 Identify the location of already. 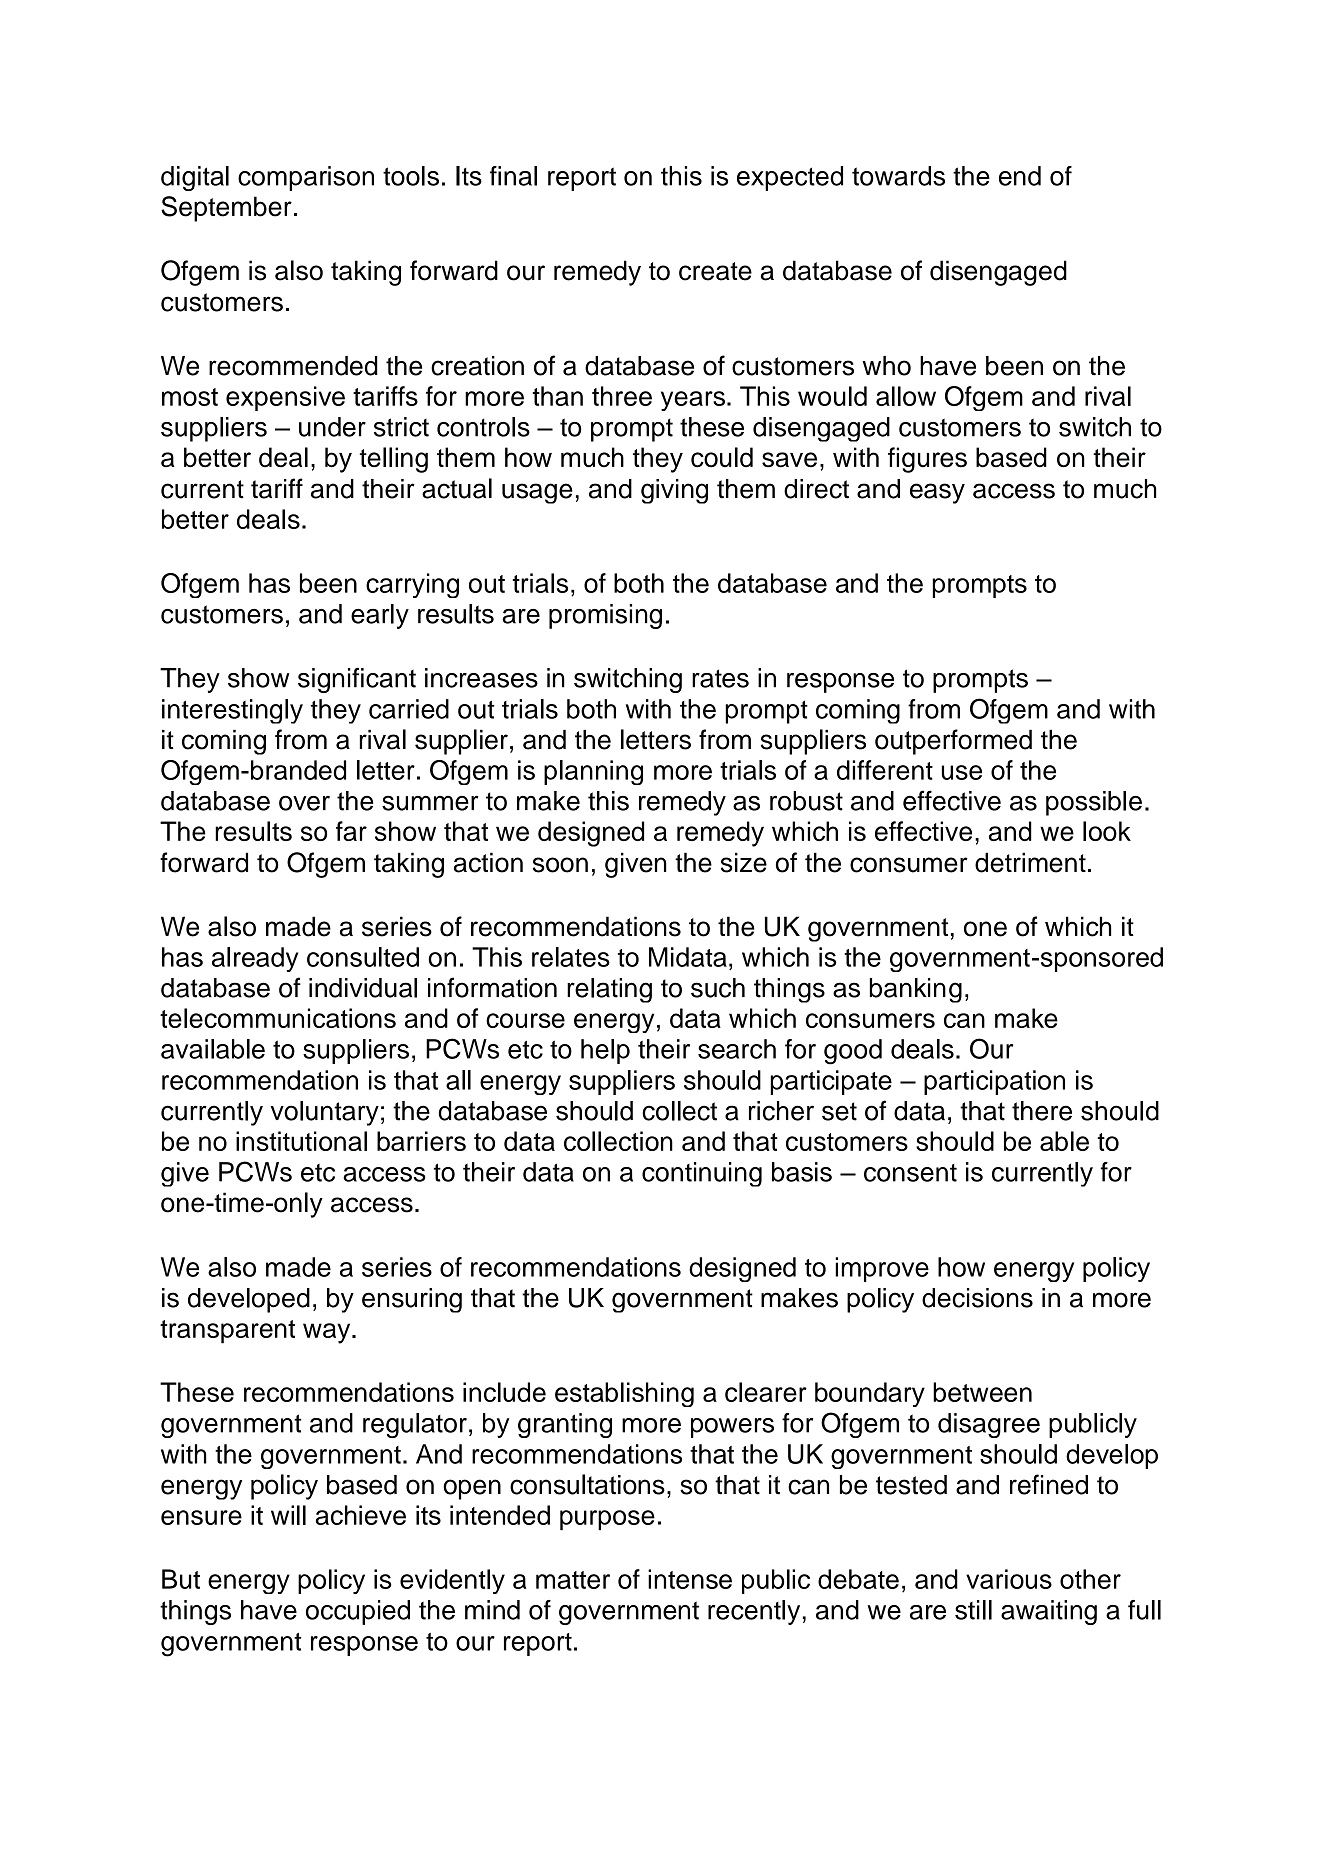
(255, 959).
